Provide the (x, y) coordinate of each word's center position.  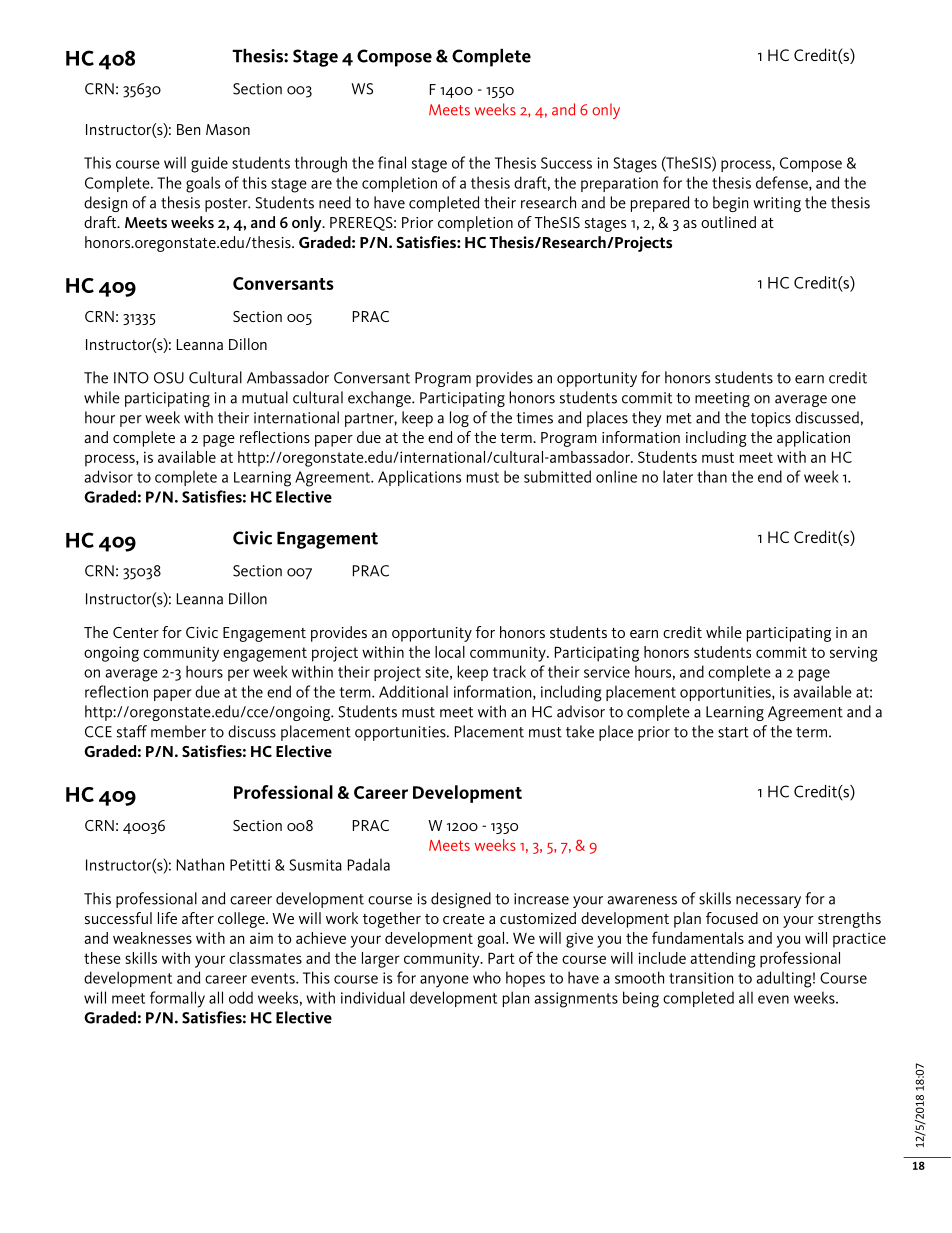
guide (209, 164)
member (178, 731)
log (459, 419)
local (450, 652)
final (392, 162)
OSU (169, 378)
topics (771, 419)
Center (136, 632)
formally (177, 999)
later (678, 476)
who (487, 977)
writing (777, 204)
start (733, 732)
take (580, 731)
